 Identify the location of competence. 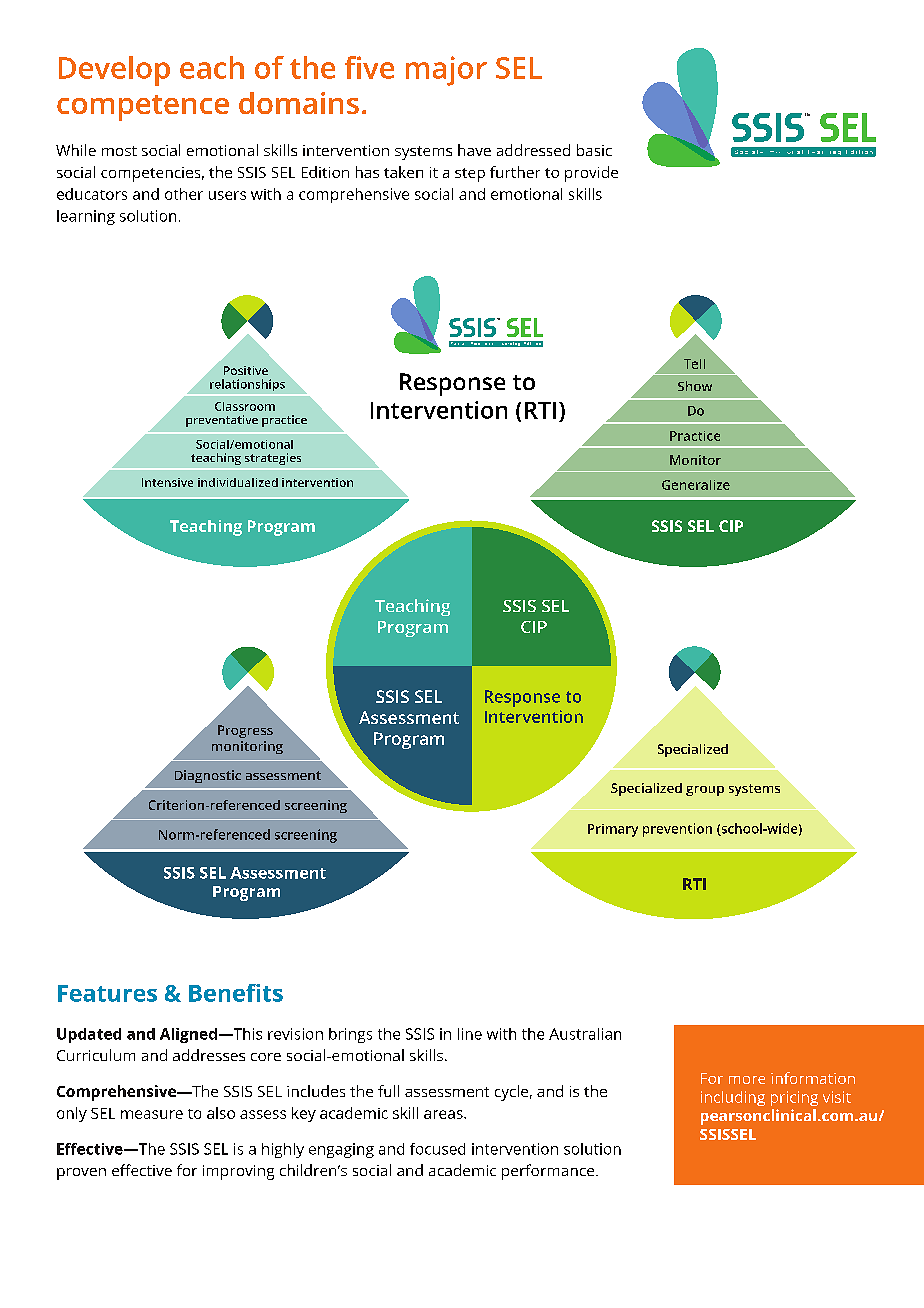
(143, 108).
